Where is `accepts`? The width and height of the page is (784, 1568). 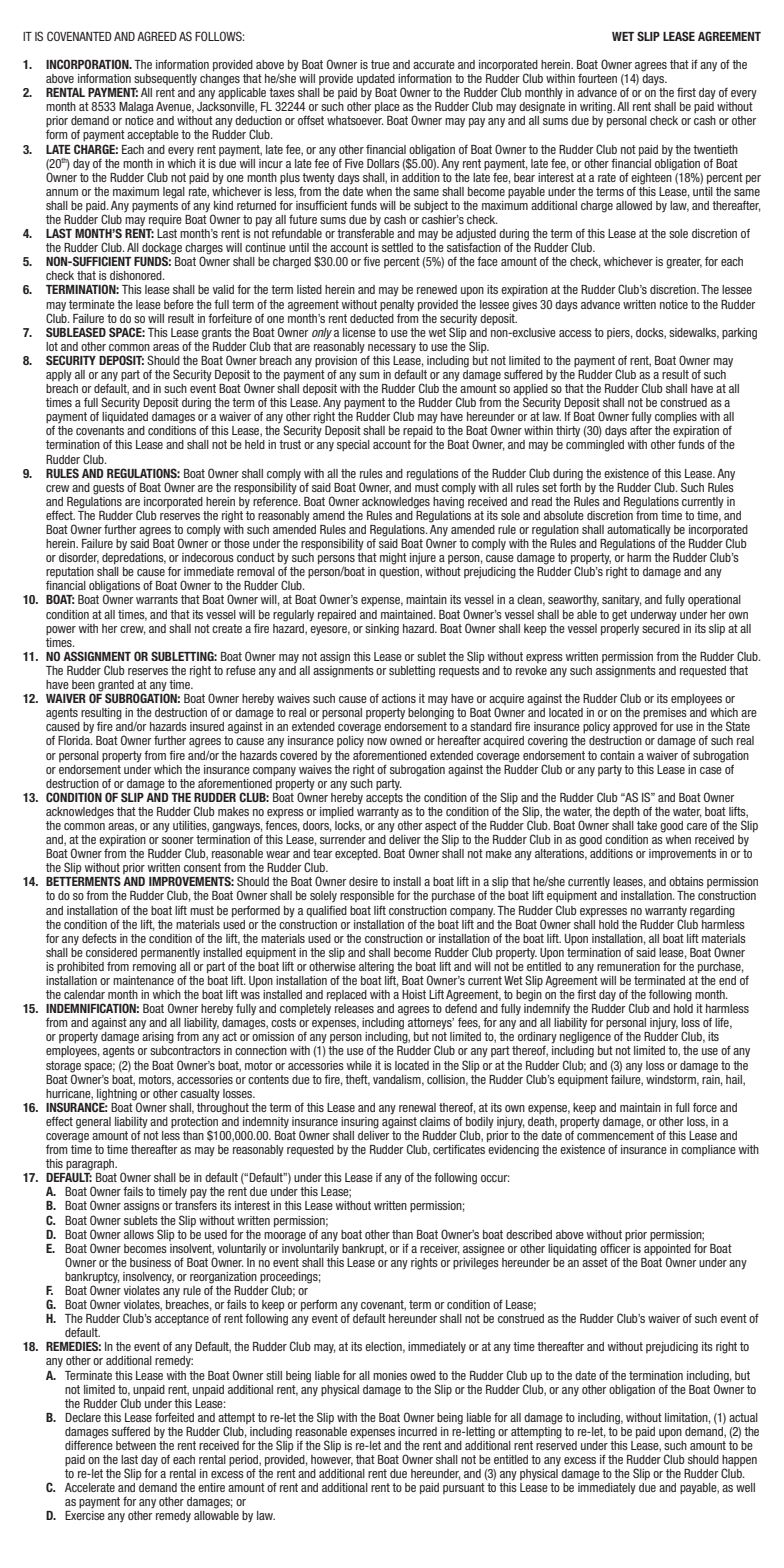 accepts is located at coordinates (384, 797).
